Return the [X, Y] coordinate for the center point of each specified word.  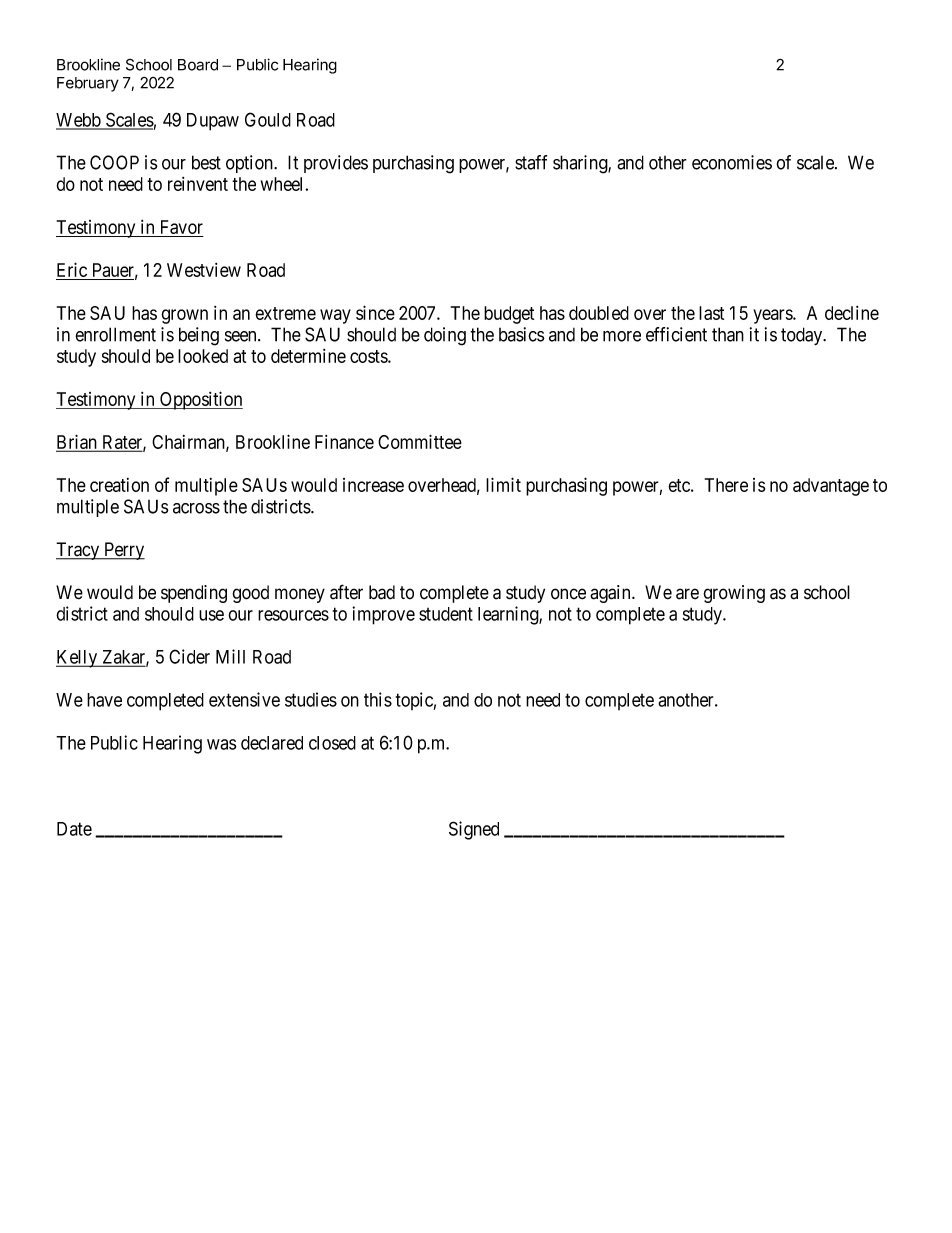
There [726, 485]
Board [198, 65]
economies [732, 162]
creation [119, 485]
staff [531, 162]
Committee [420, 441]
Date [74, 829]
